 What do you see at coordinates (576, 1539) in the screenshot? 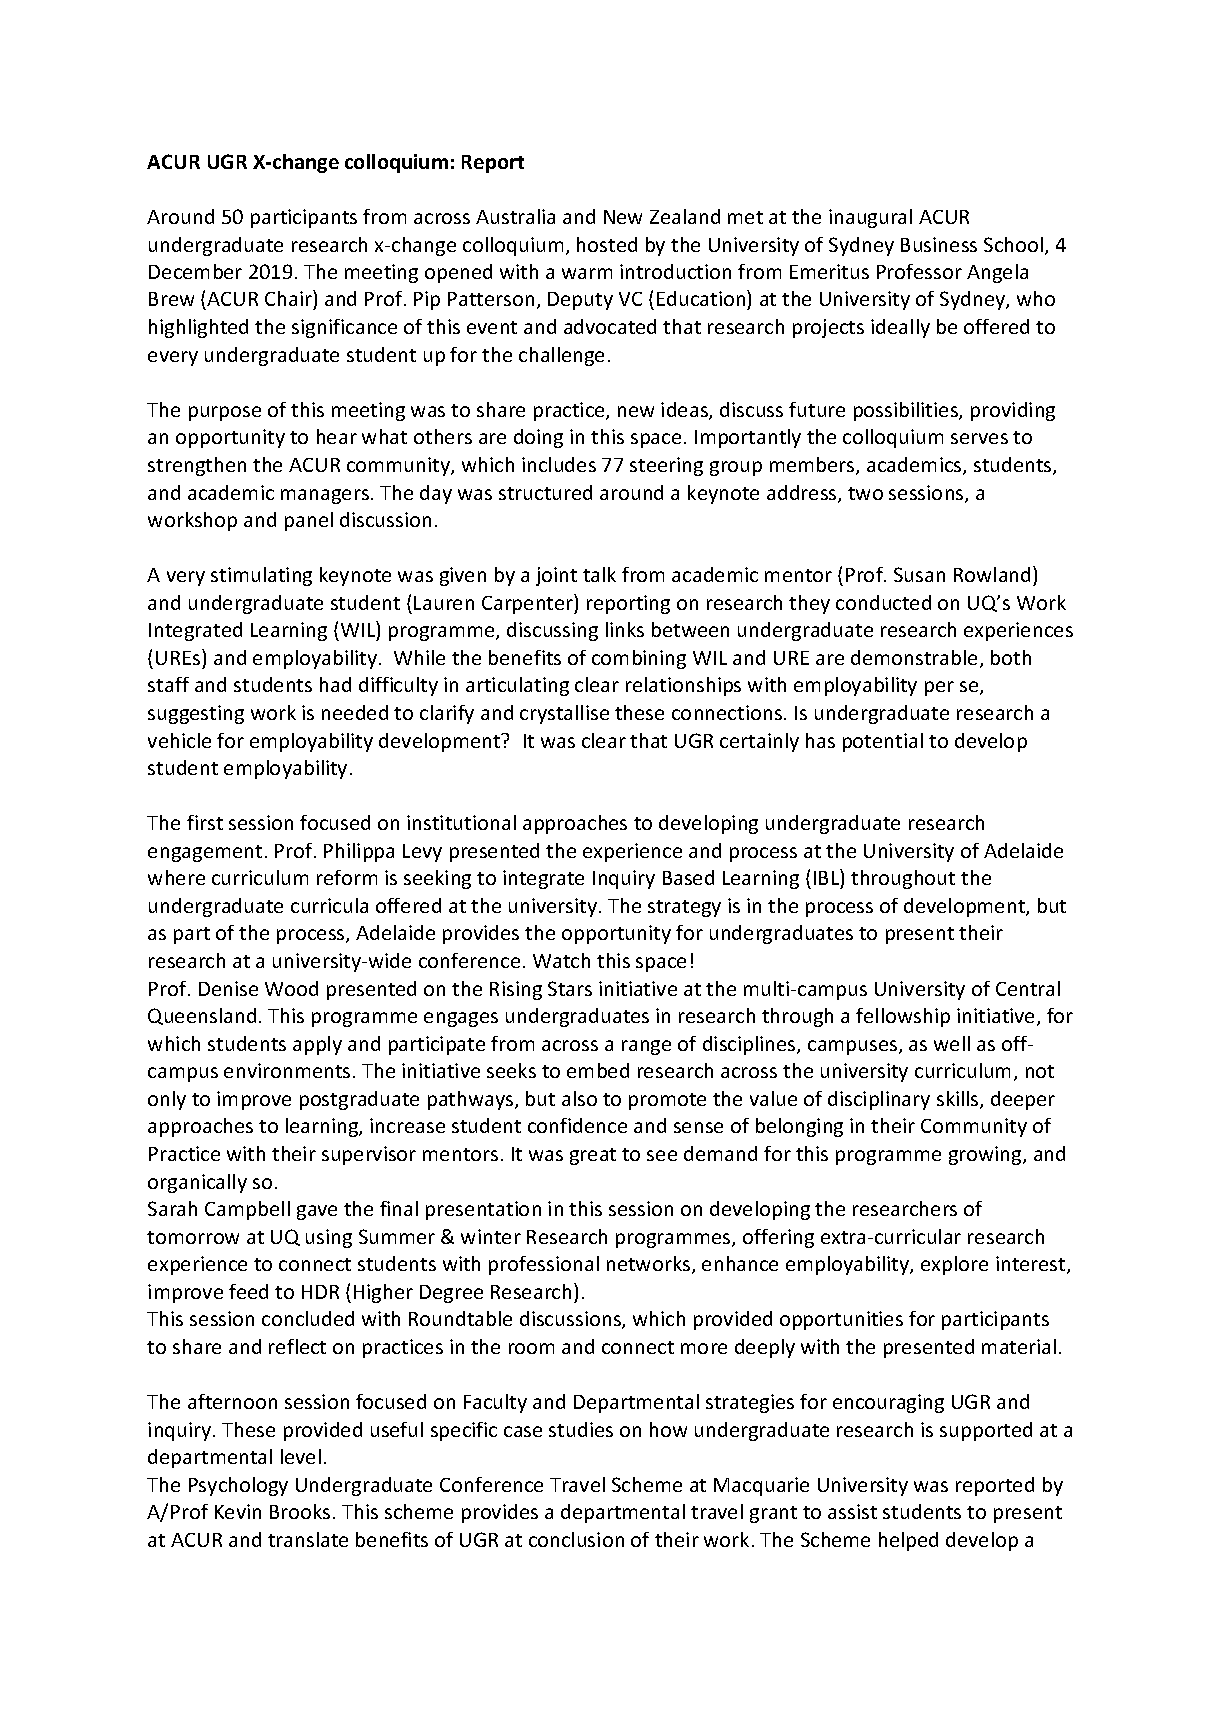
I see `conclusion` at bounding box center [576, 1539].
